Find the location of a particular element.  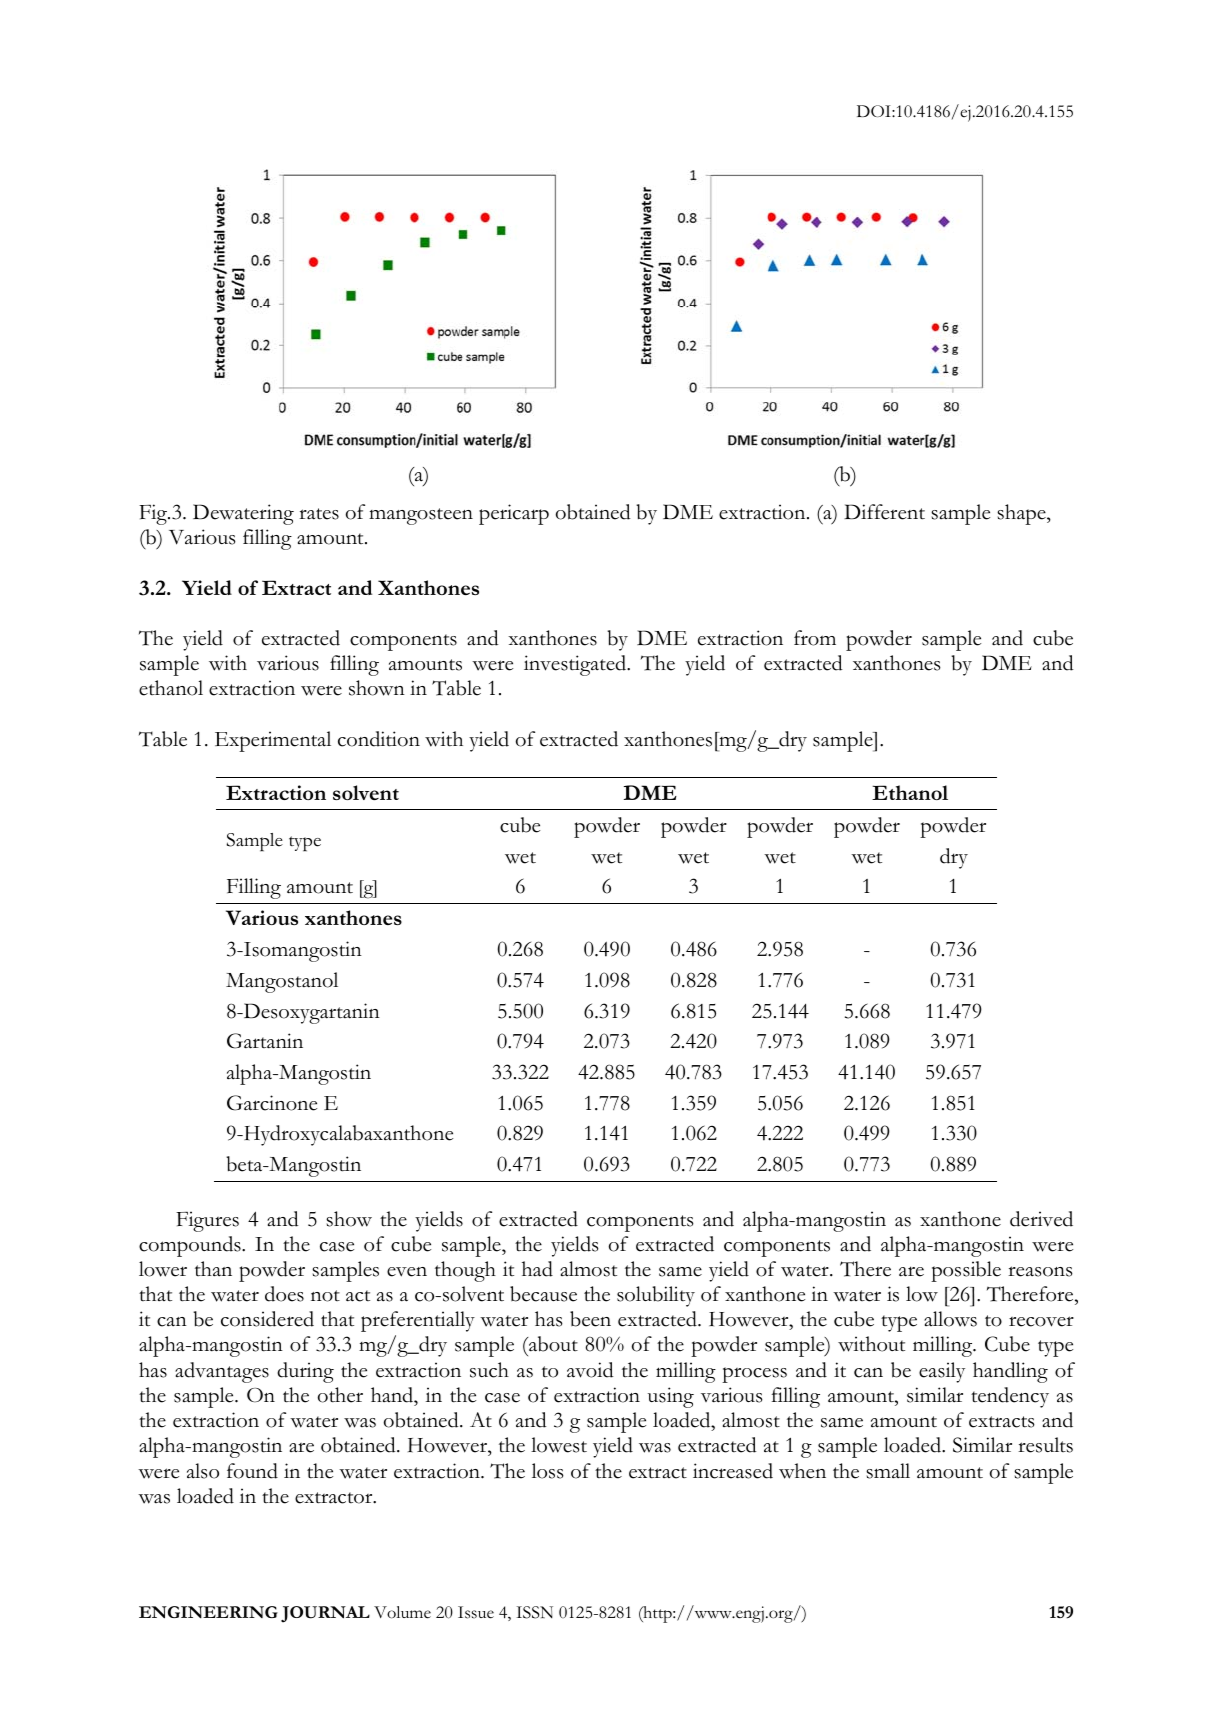

Different is located at coordinates (884, 512).
